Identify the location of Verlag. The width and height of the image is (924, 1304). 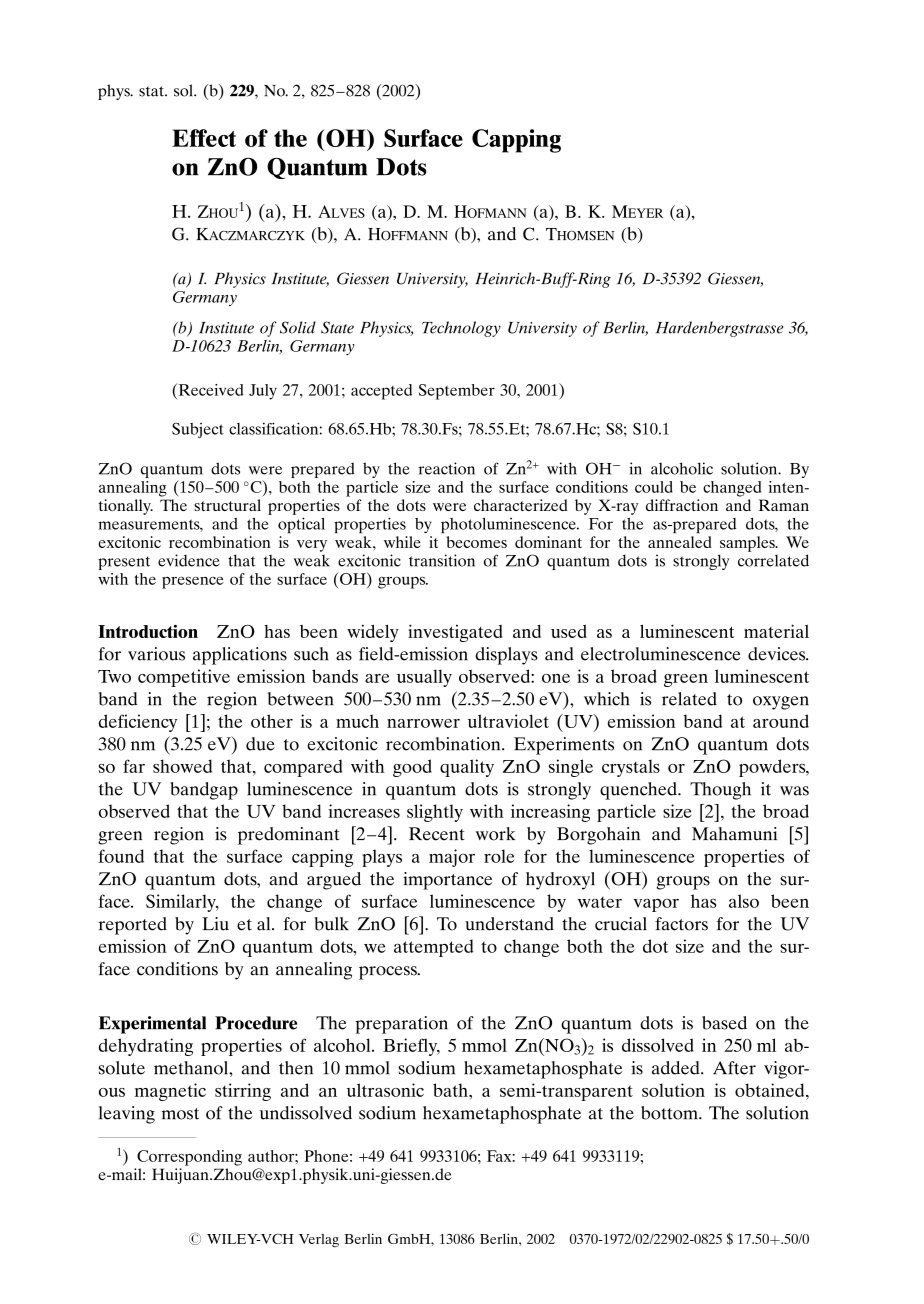
(319, 1240).
